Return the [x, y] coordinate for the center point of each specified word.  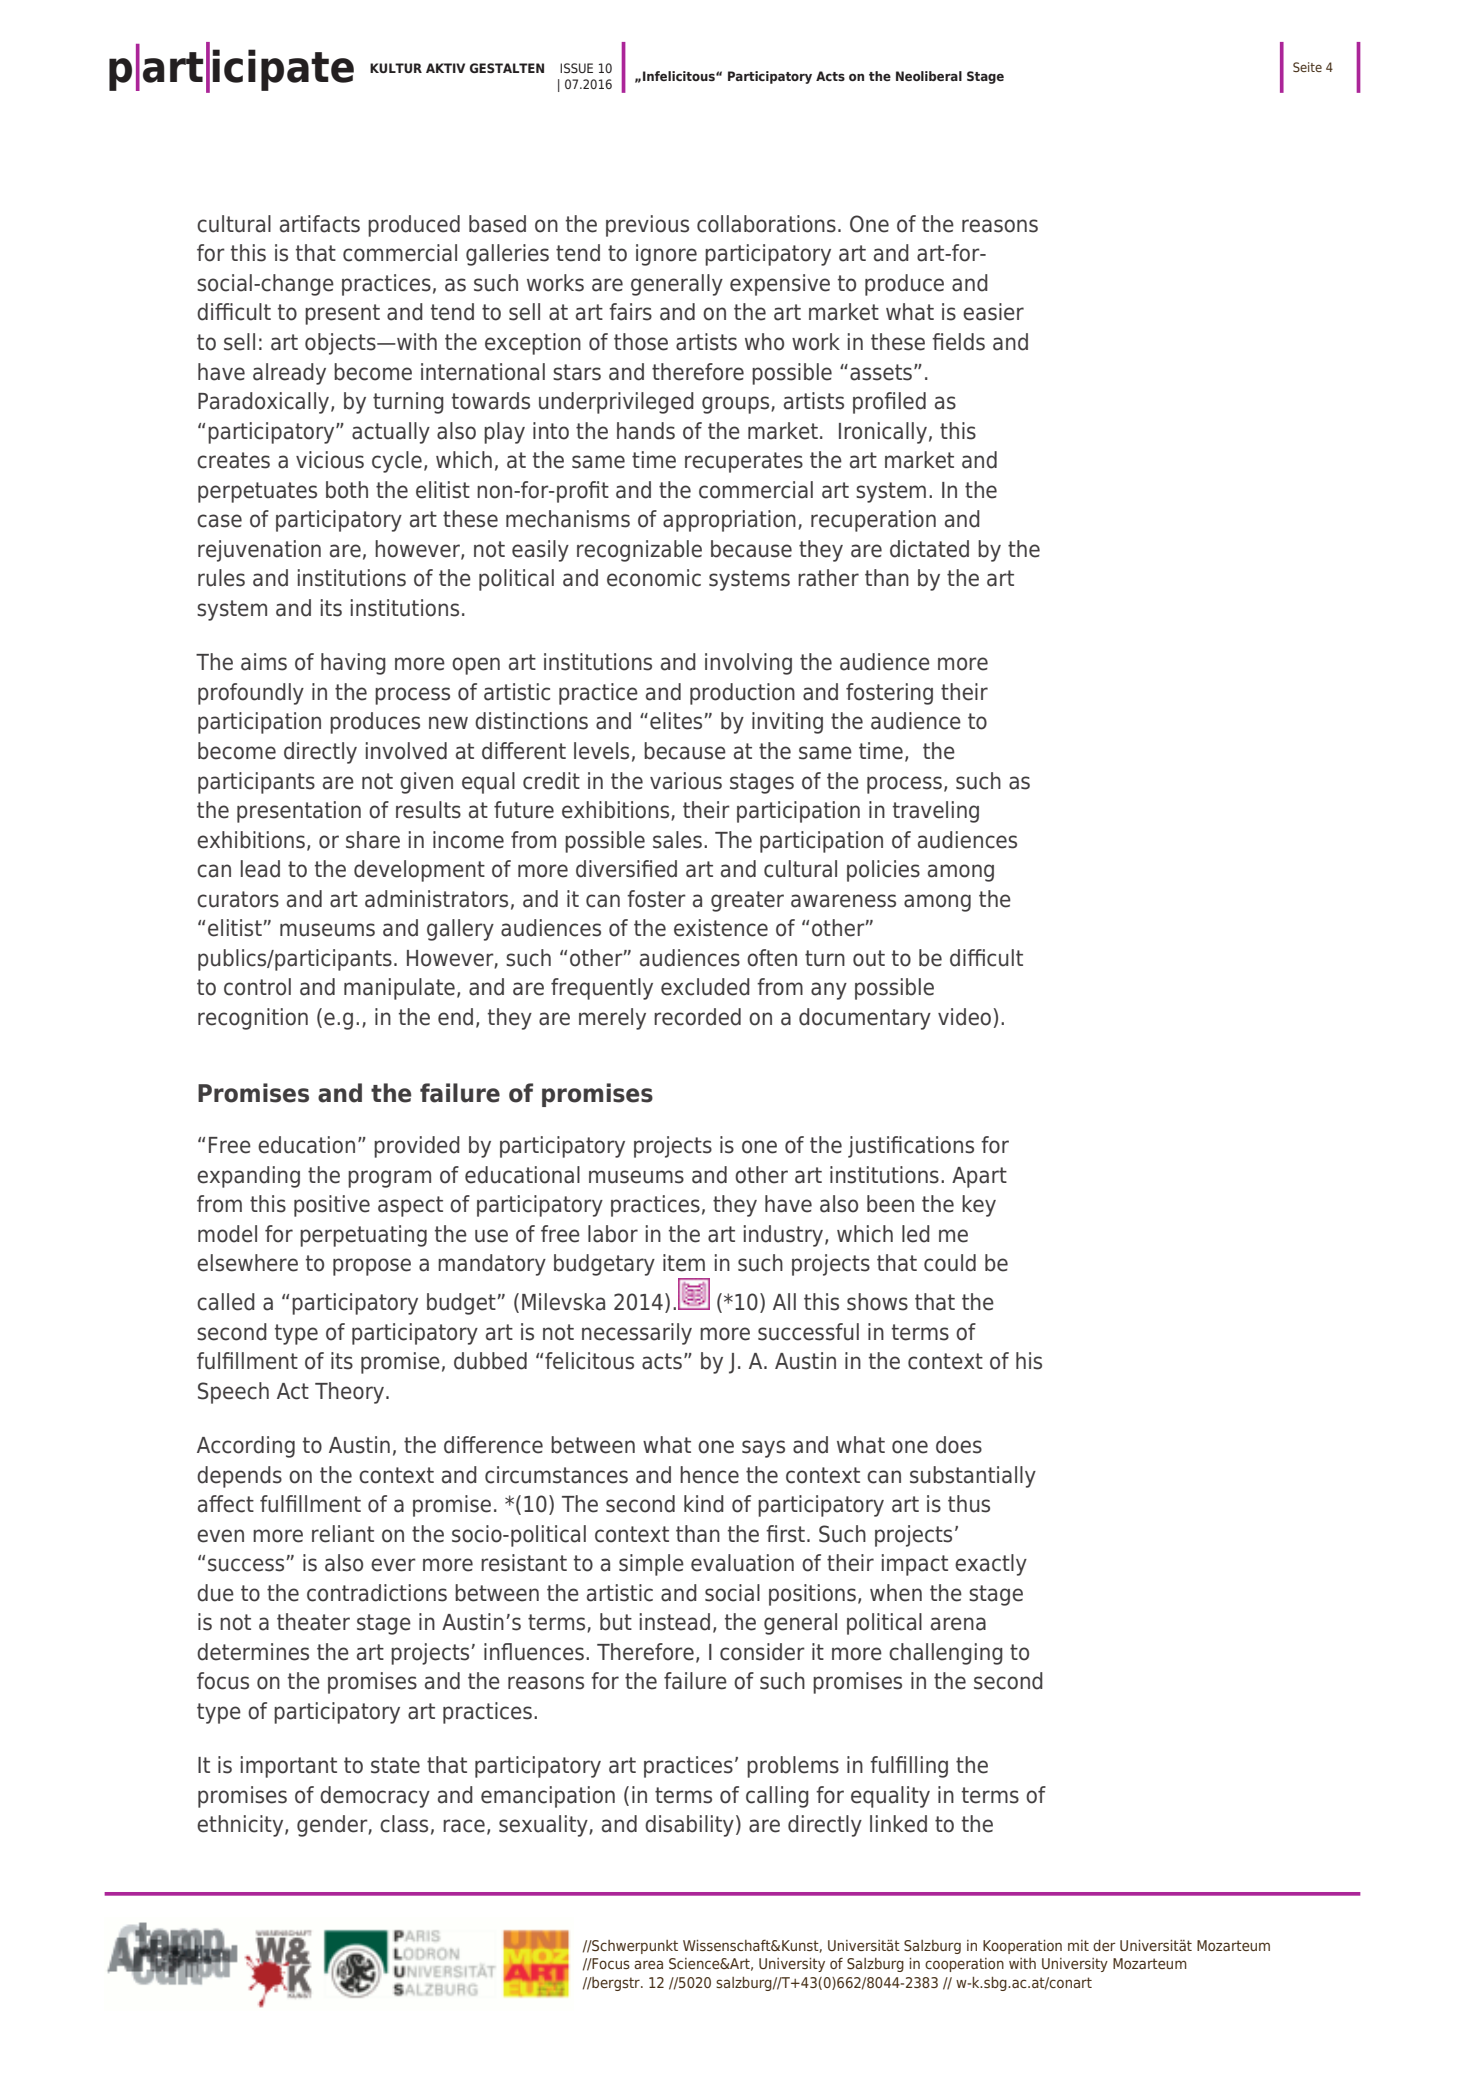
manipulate [399, 989]
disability [689, 1826]
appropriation [729, 521]
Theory [351, 1393]
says [763, 1449]
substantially [973, 1477]
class [404, 1824]
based [497, 224]
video [966, 1018]
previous [647, 226]
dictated [929, 549]
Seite [1307, 67]
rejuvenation [259, 551]
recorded [697, 1017]
